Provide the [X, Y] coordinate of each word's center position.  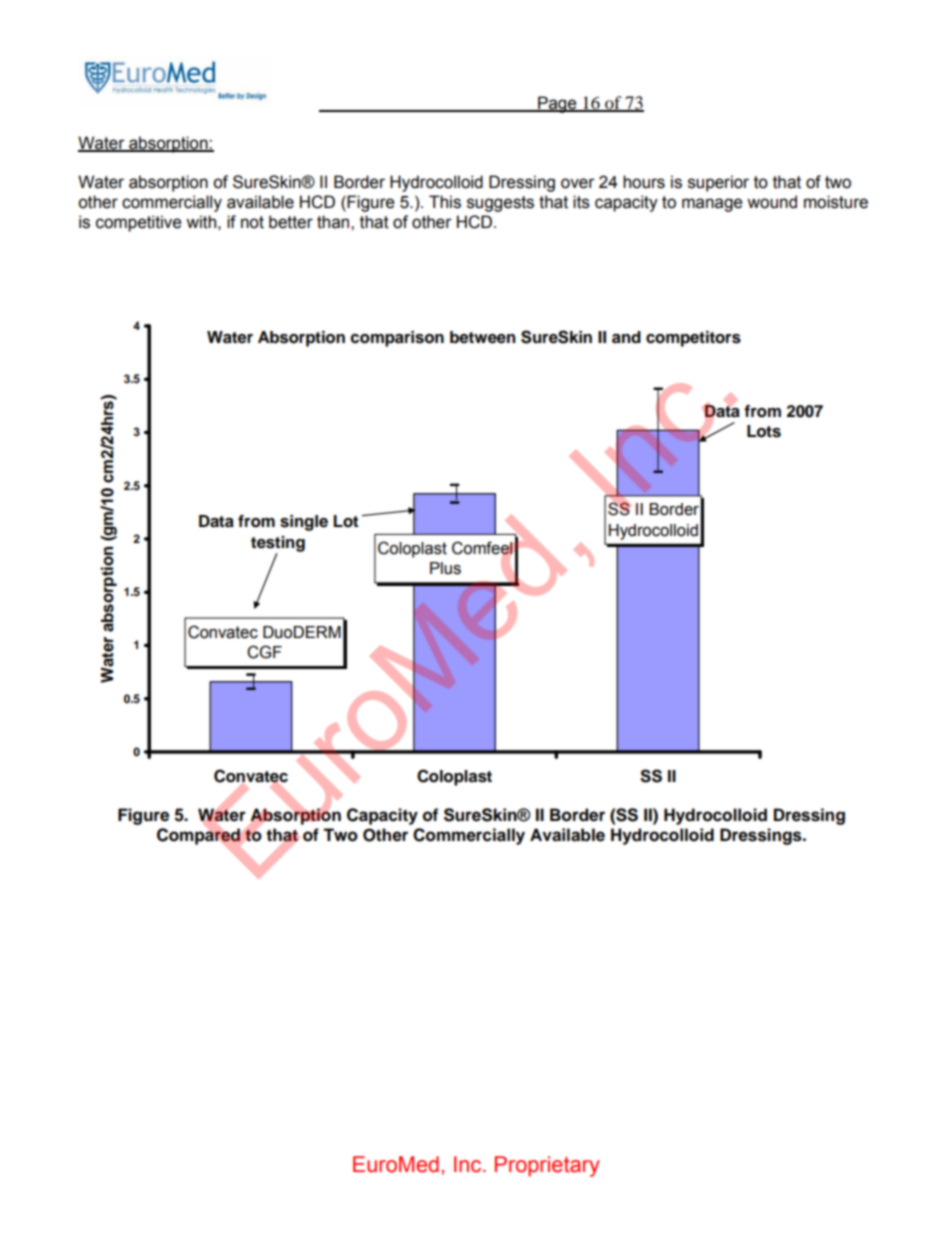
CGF [264, 652]
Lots [764, 431]
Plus [445, 568]
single [304, 523]
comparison [397, 339]
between [483, 337]
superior [718, 183]
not [252, 222]
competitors [693, 339]
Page [557, 104]
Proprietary [547, 1166]
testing [278, 545]
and [626, 337]
